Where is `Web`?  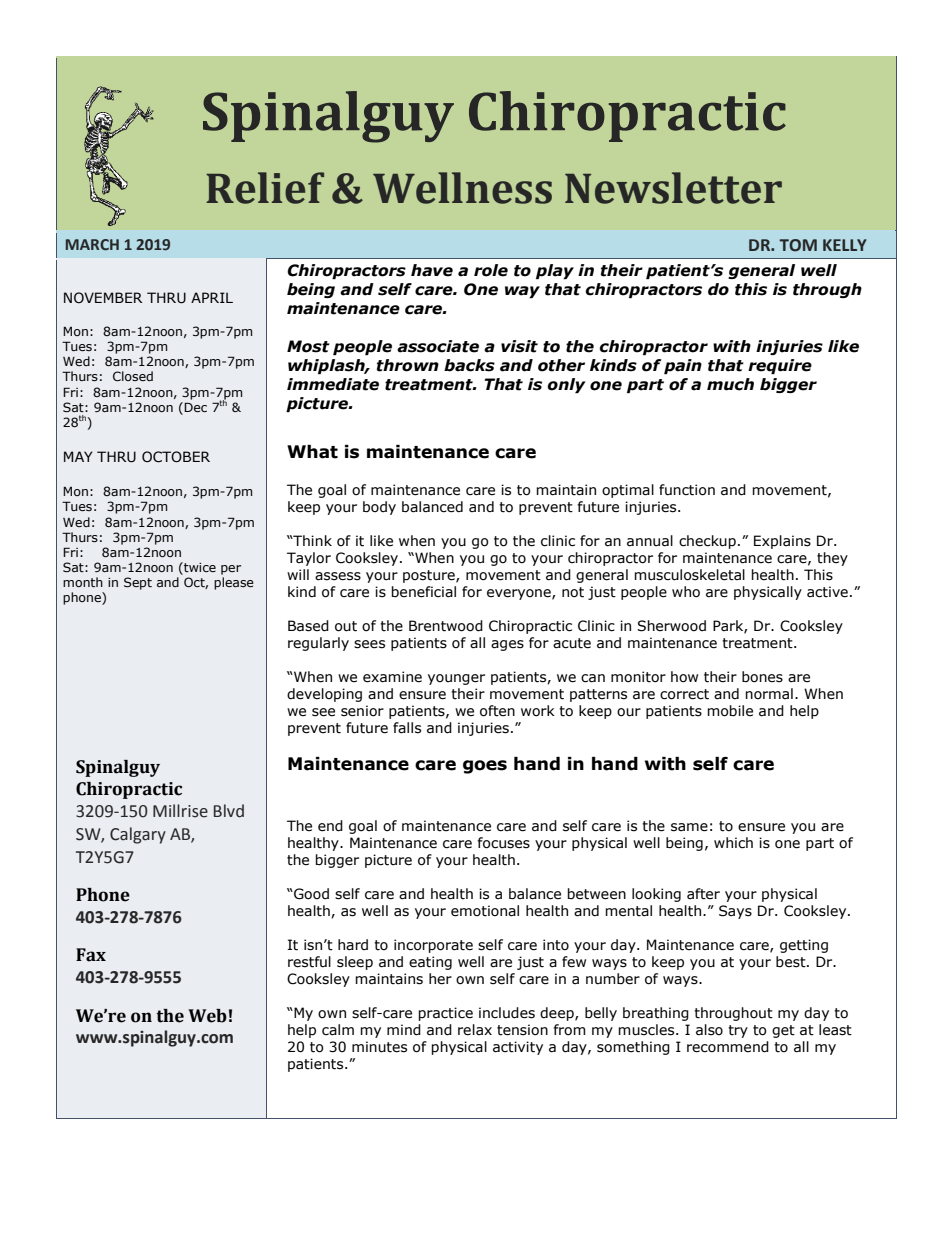
Web is located at coordinates (207, 1016).
